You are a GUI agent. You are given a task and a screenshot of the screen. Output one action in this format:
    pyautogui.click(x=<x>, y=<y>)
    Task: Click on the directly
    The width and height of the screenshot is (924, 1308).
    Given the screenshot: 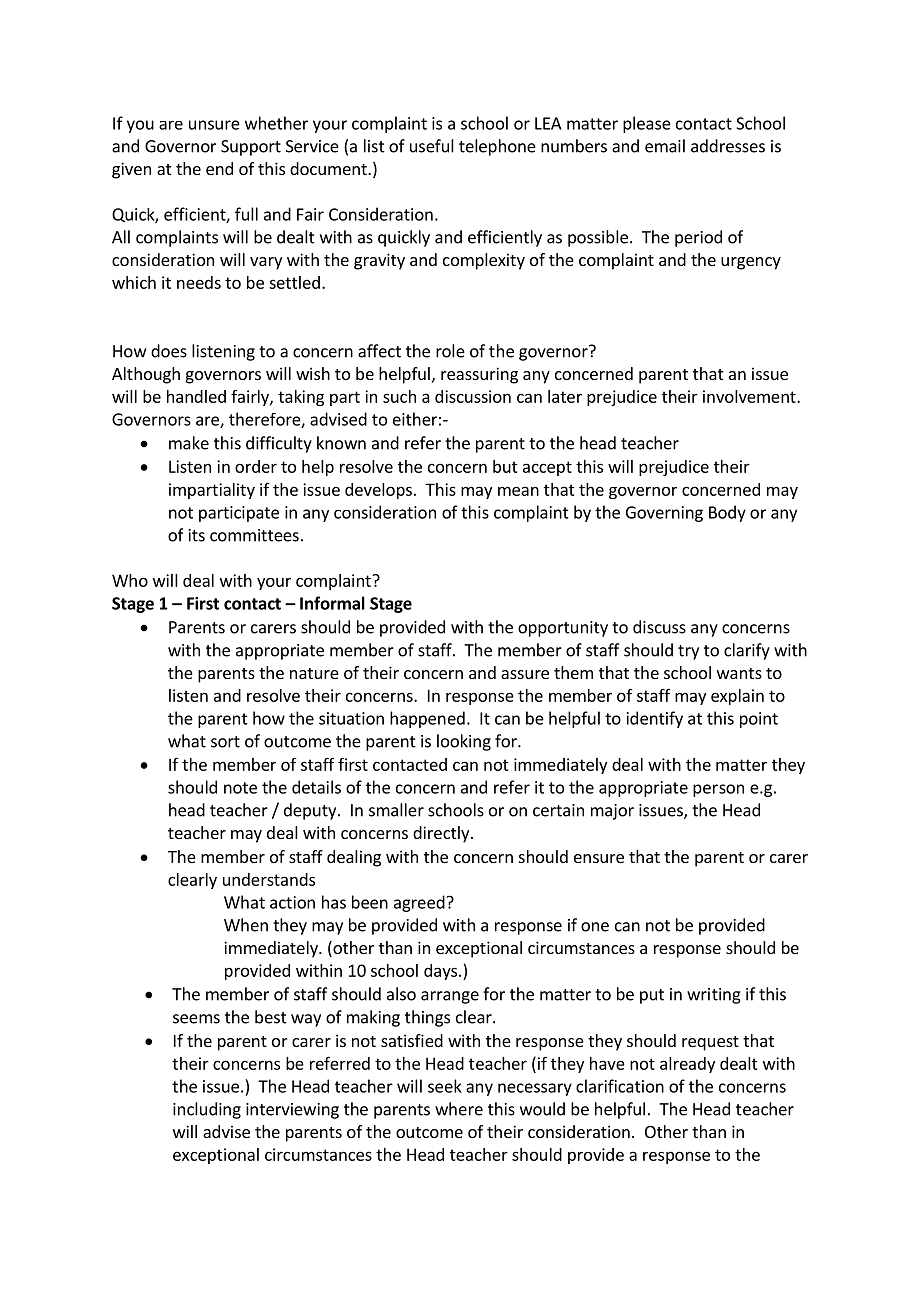 What is the action you would take?
    pyautogui.click(x=442, y=834)
